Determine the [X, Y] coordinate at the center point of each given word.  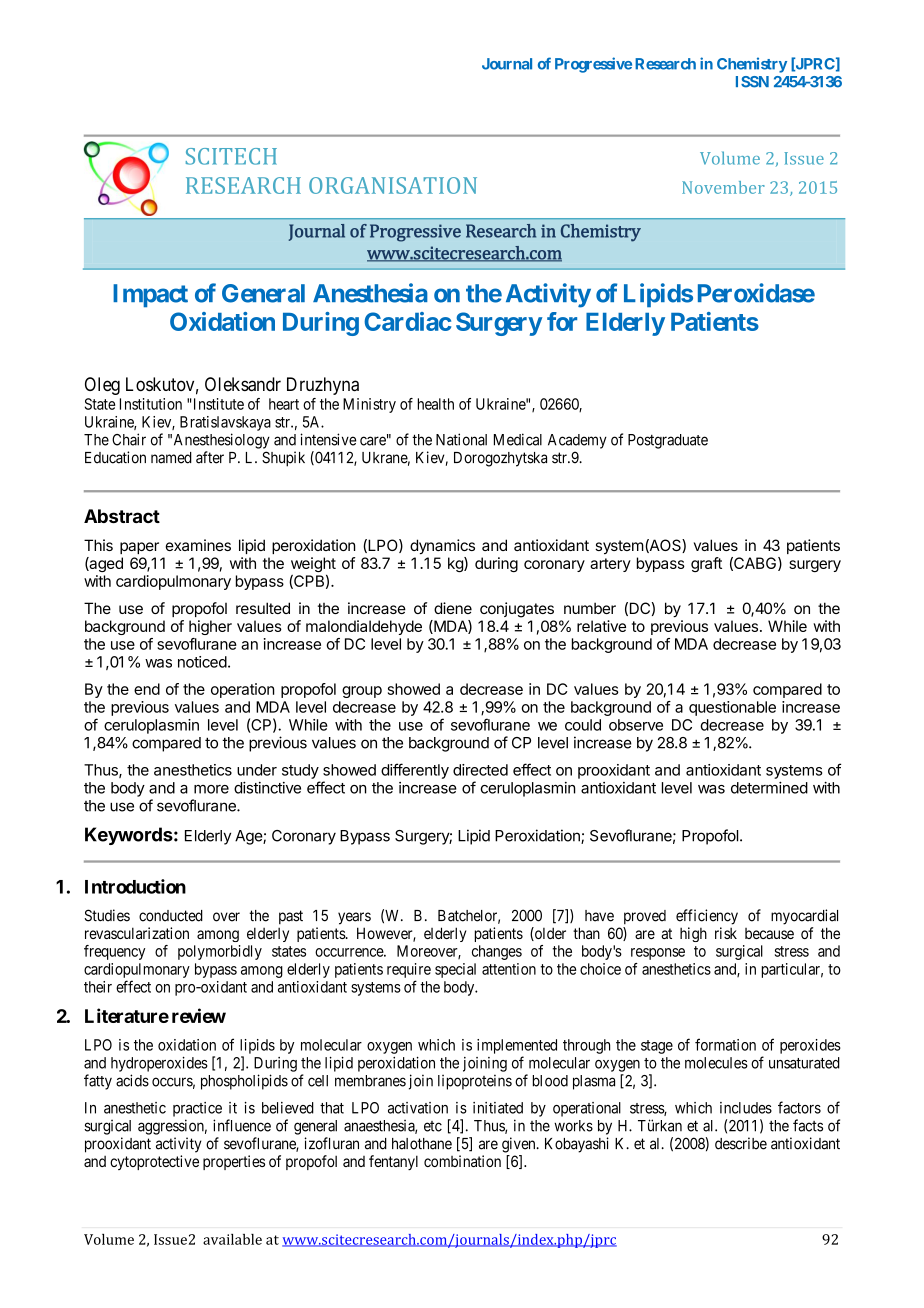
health [436, 404]
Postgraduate [668, 441]
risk [726, 933]
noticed [202, 662]
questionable [732, 708]
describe [741, 1143]
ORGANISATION [393, 185]
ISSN [752, 82]
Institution [151, 404]
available [232, 1239]
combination [462, 1161]
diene [453, 608]
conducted [171, 916]
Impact [150, 295]
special [455, 970]
